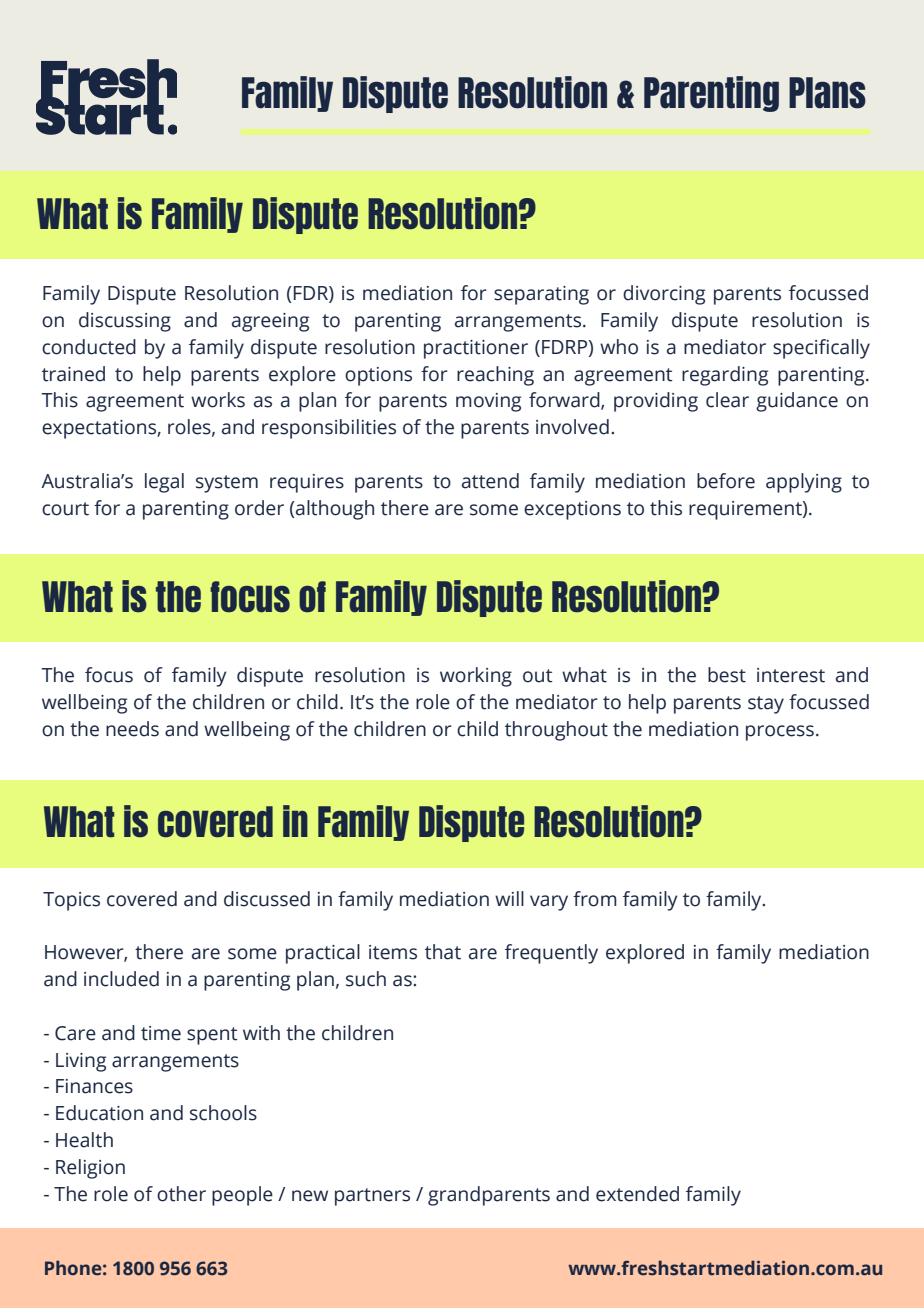 This image has width=924, height=1308. I want to click on divorcing, so click(664, 295).
